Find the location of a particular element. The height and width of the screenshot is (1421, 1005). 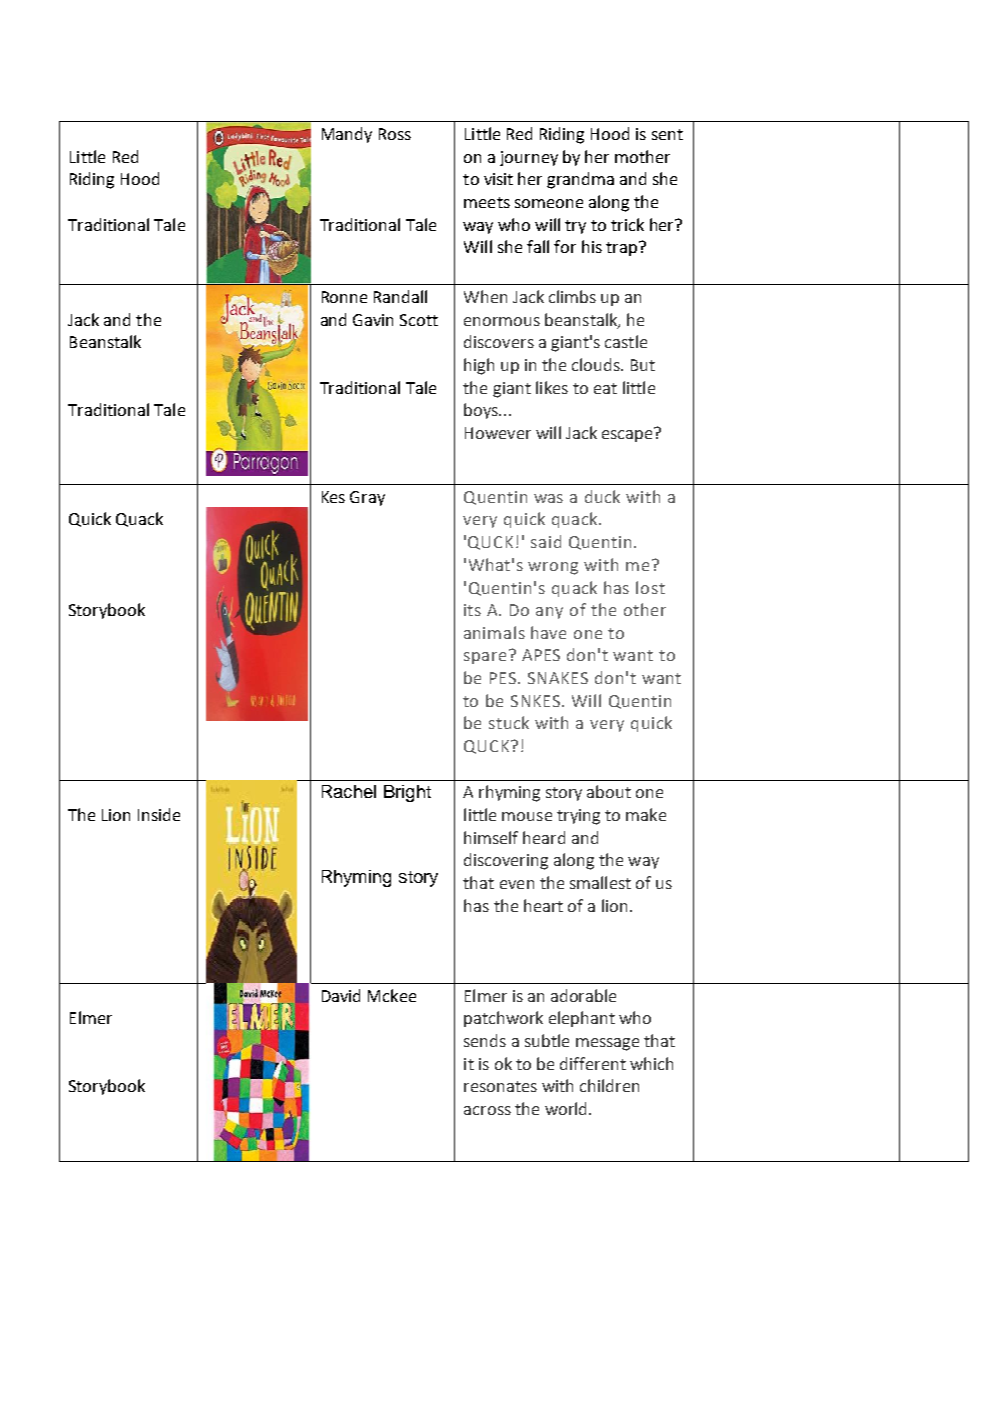

lost is located at coordinates (650, 587).
